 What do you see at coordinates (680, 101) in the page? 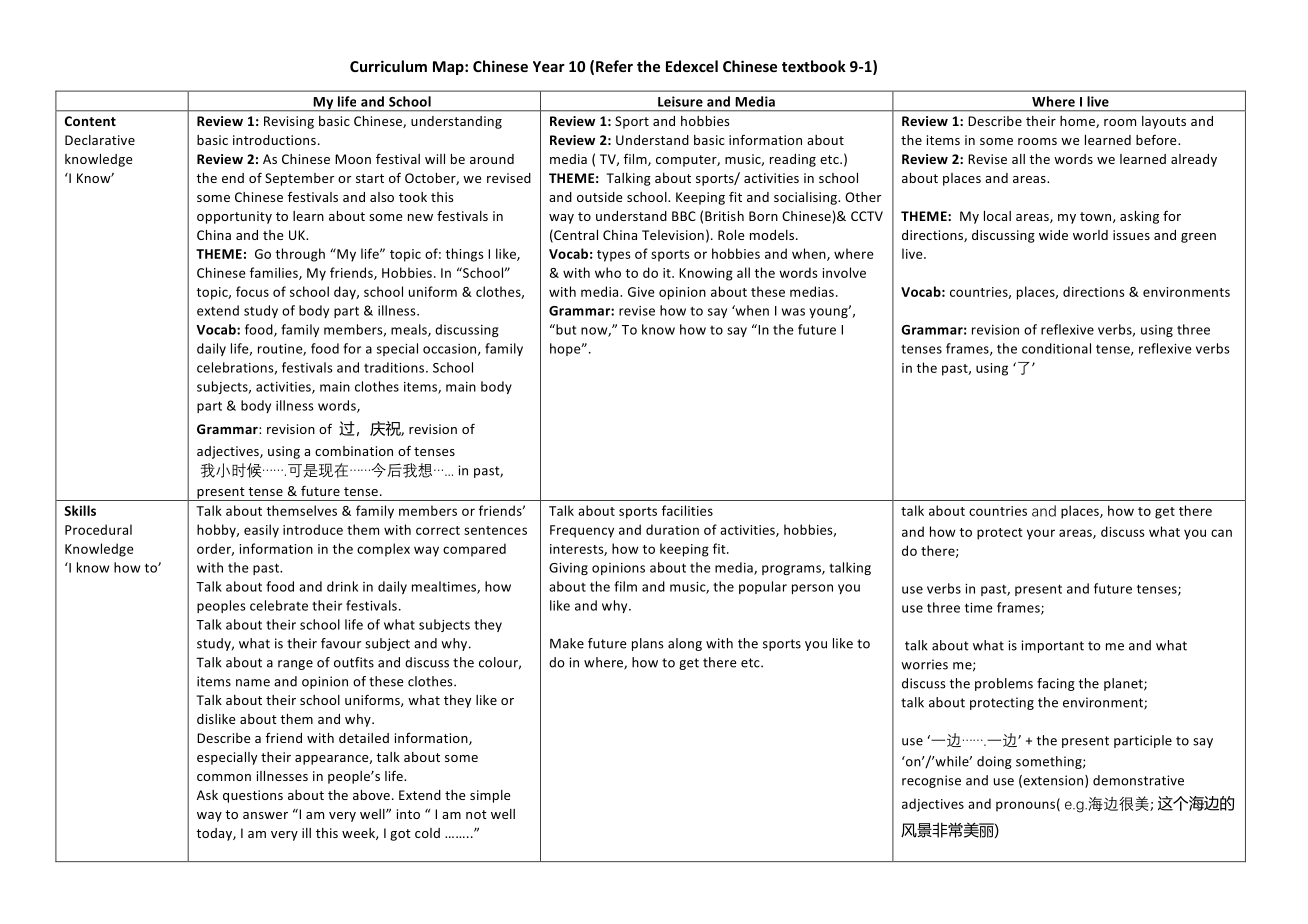
I see `Leisure` at bounding box center [680, 101].
